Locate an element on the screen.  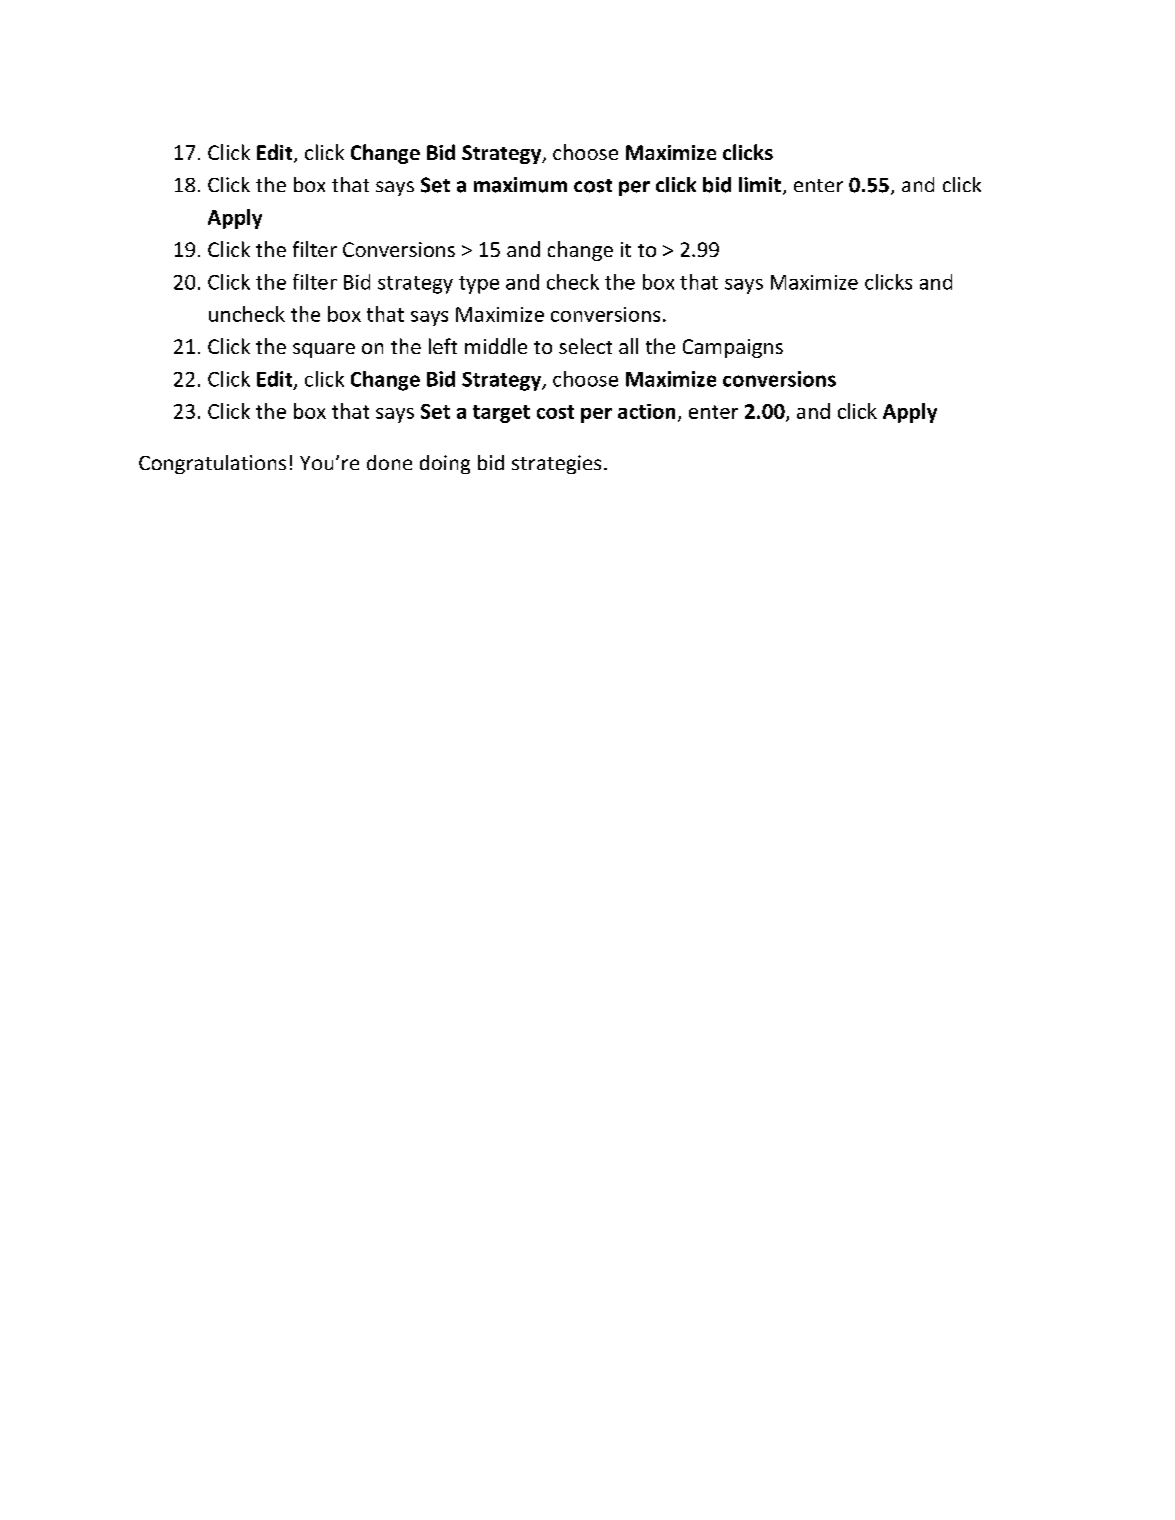
maximum is located at coordinates (520, 185).
